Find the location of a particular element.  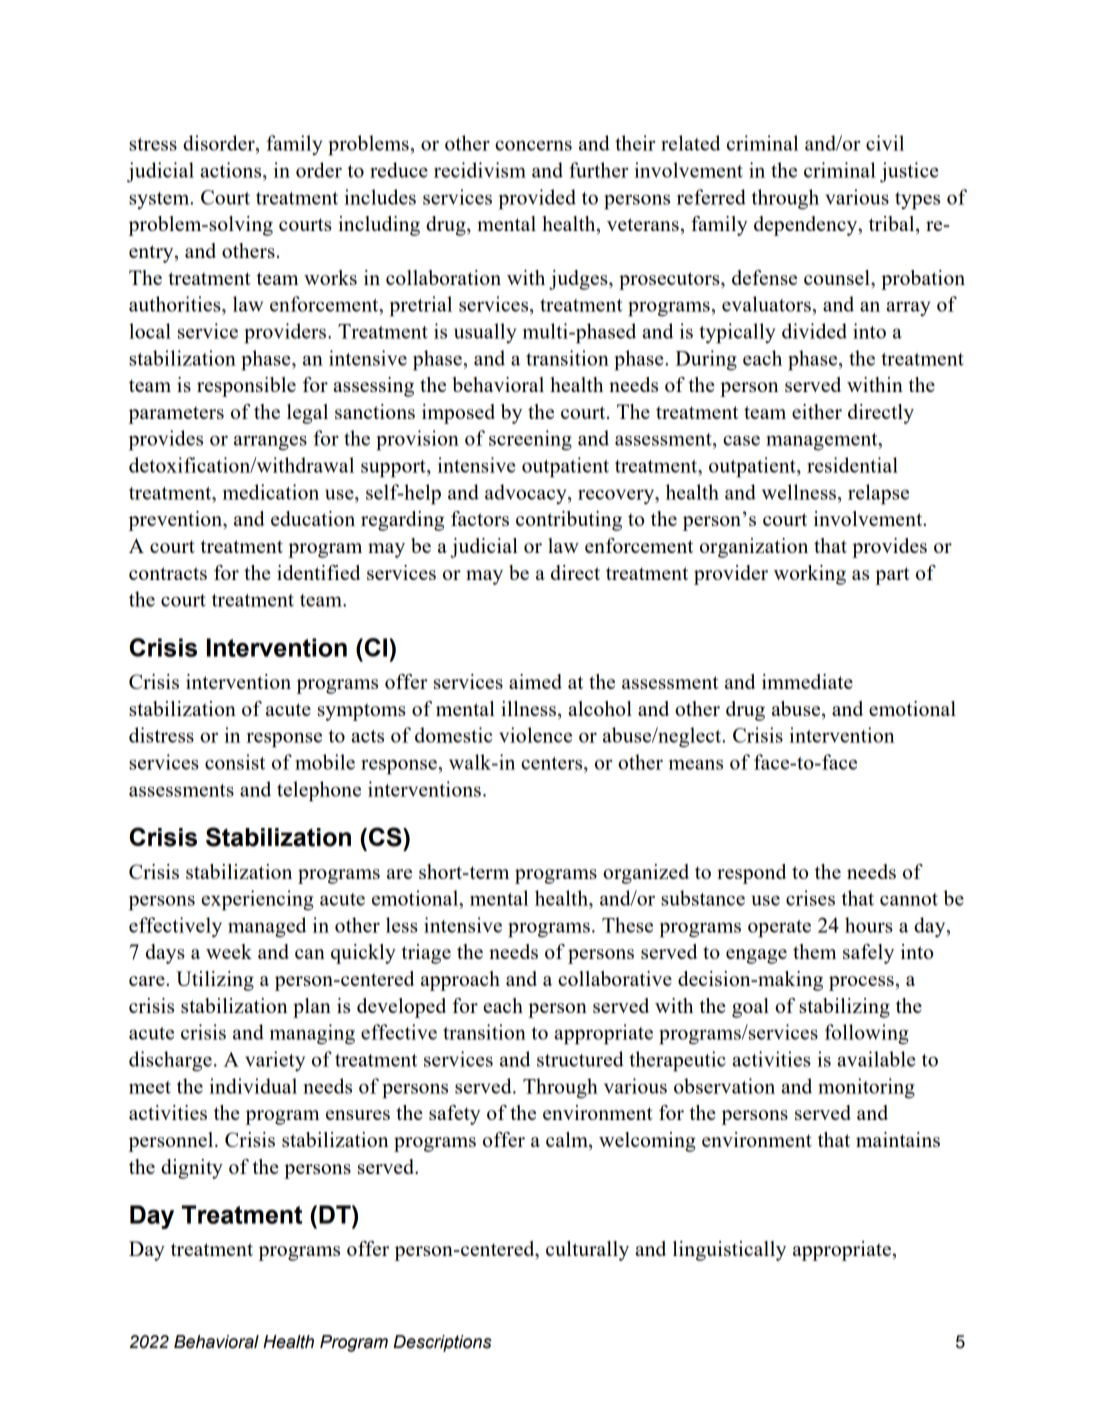

identified is located at coordinates (318, 572).
